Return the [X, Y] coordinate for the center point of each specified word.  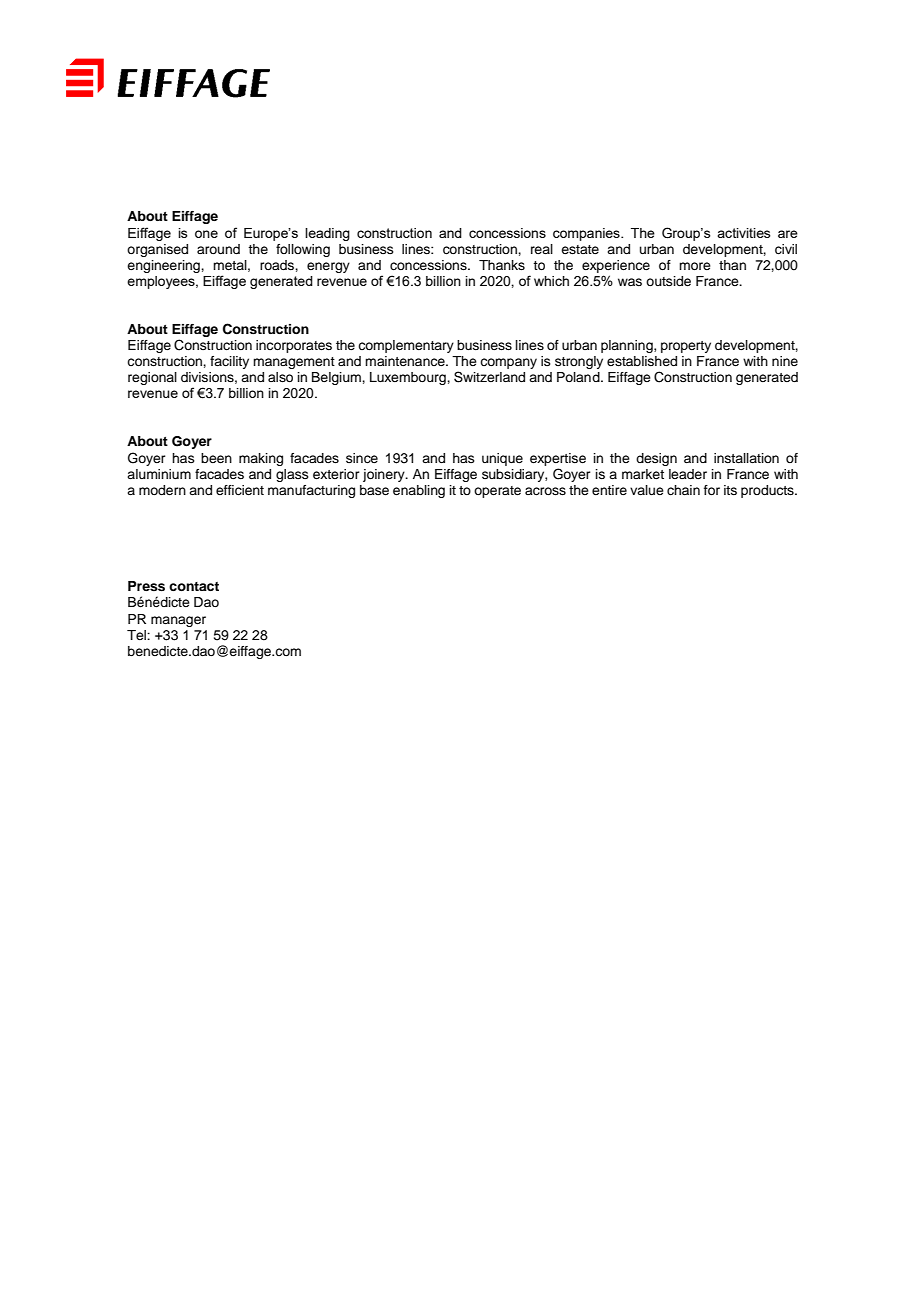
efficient [240, 490]
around [218, 249]
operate [497, 492]
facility [229, 362]
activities [744, 233]
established [642, 361]
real [542, 249]
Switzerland [489, 377]
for [712, 490]
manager [178, 621]
